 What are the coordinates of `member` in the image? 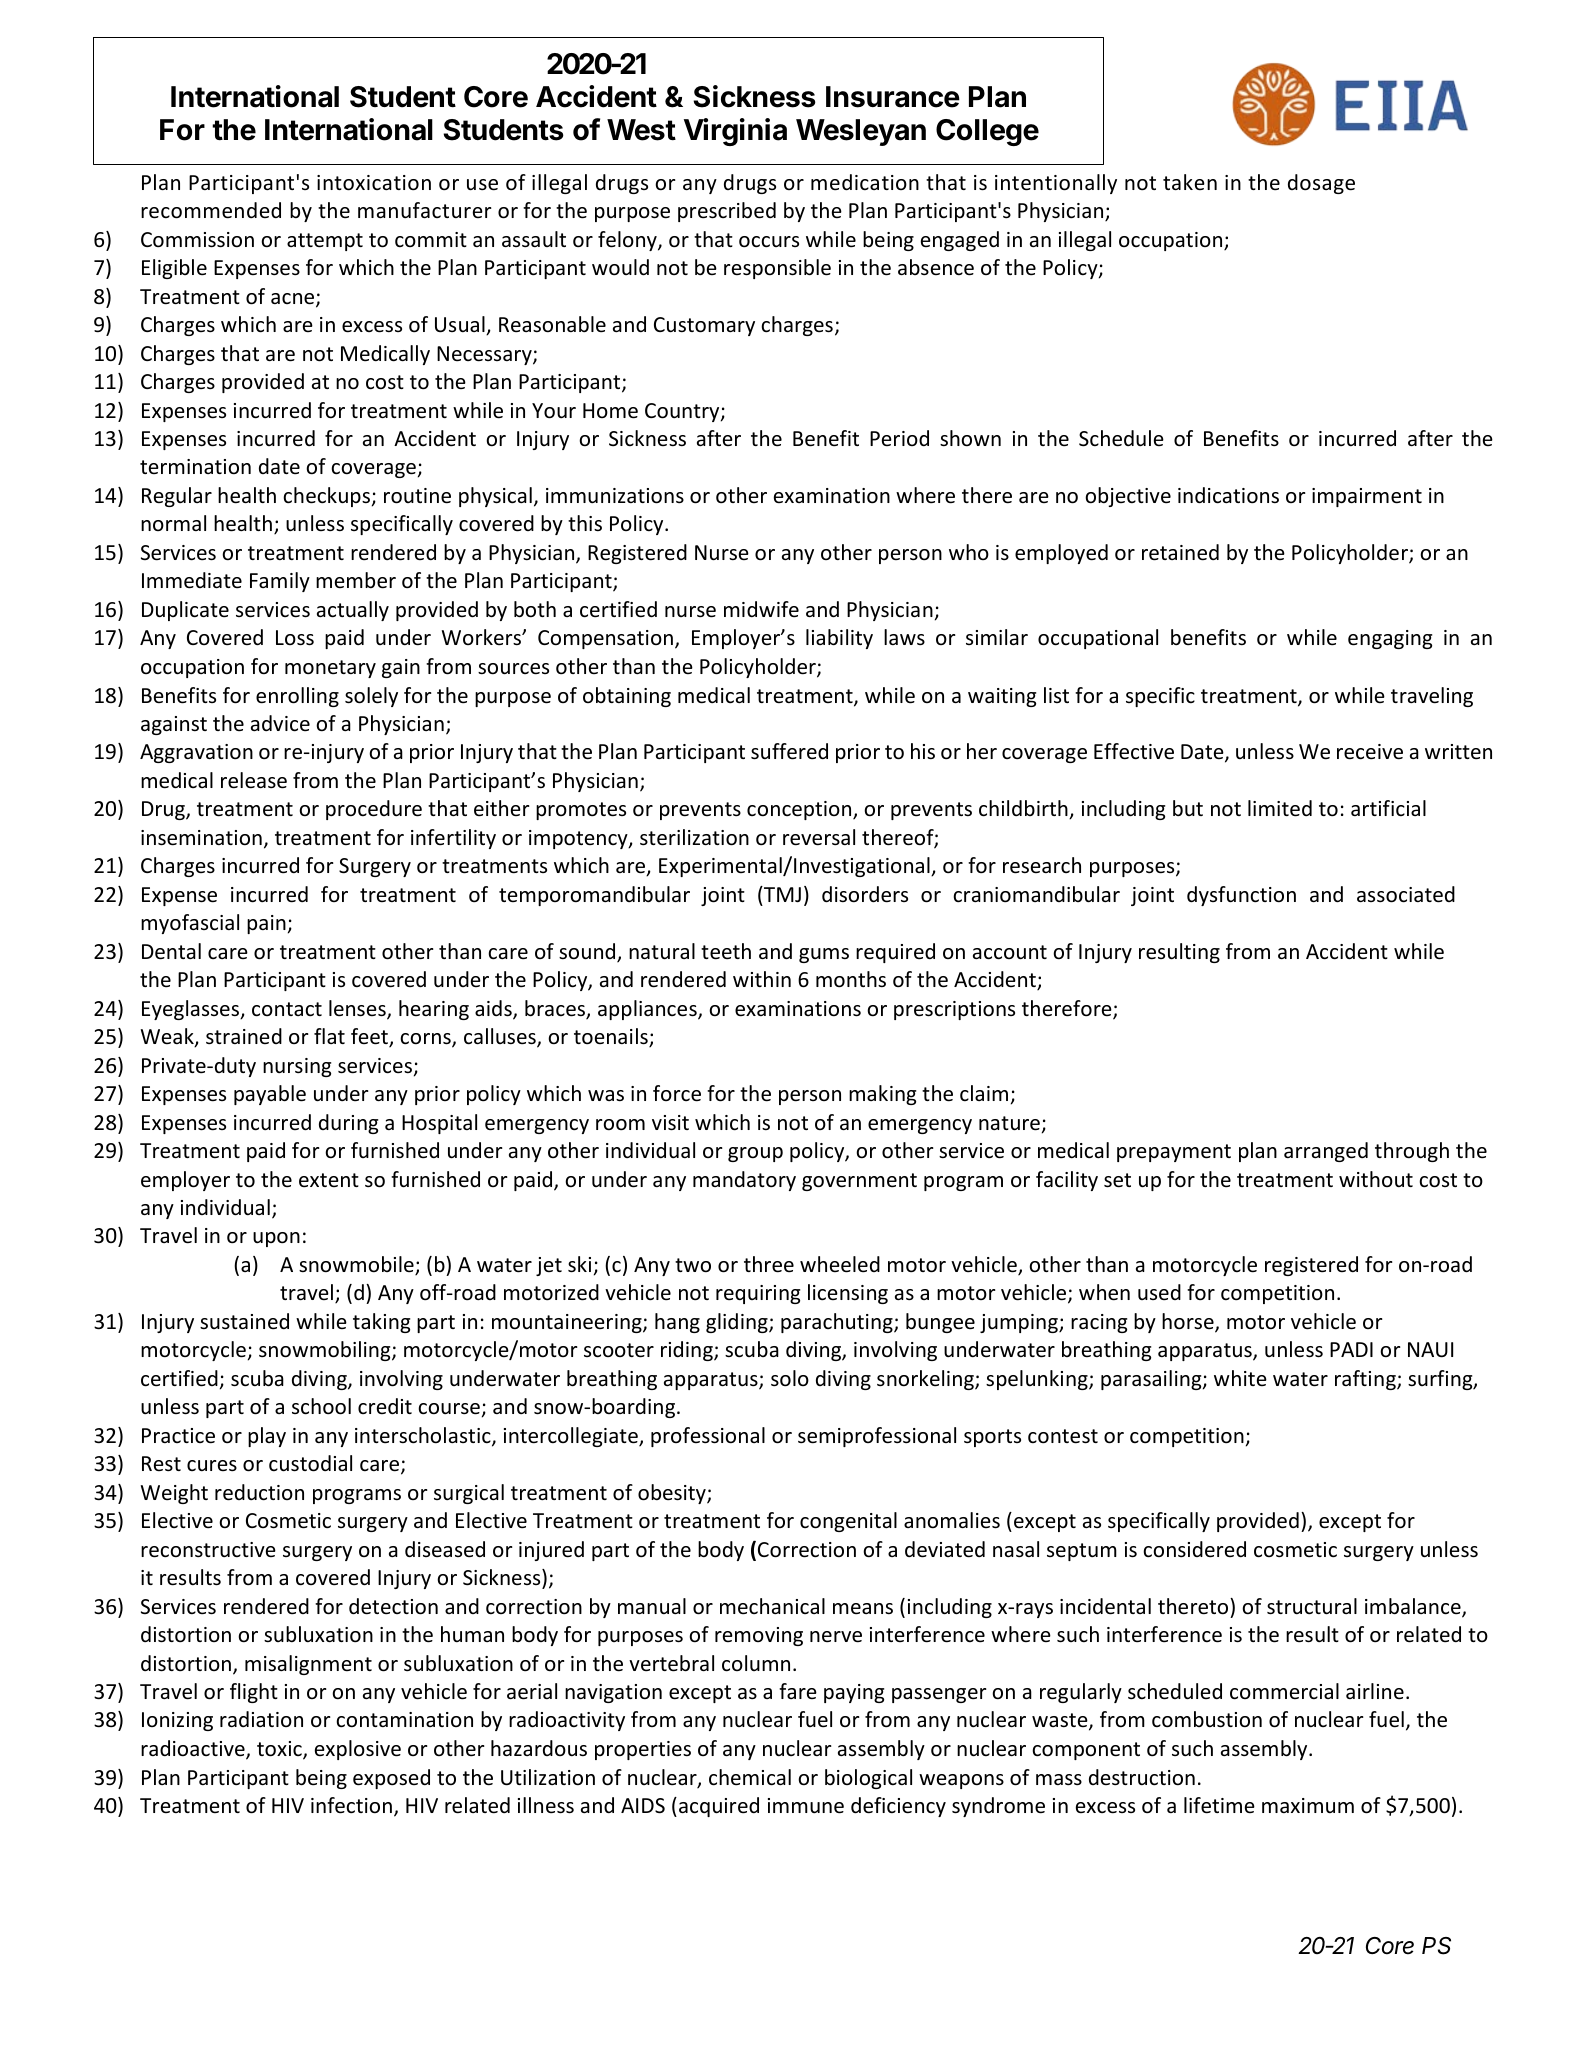 It's located at (356, 580).
